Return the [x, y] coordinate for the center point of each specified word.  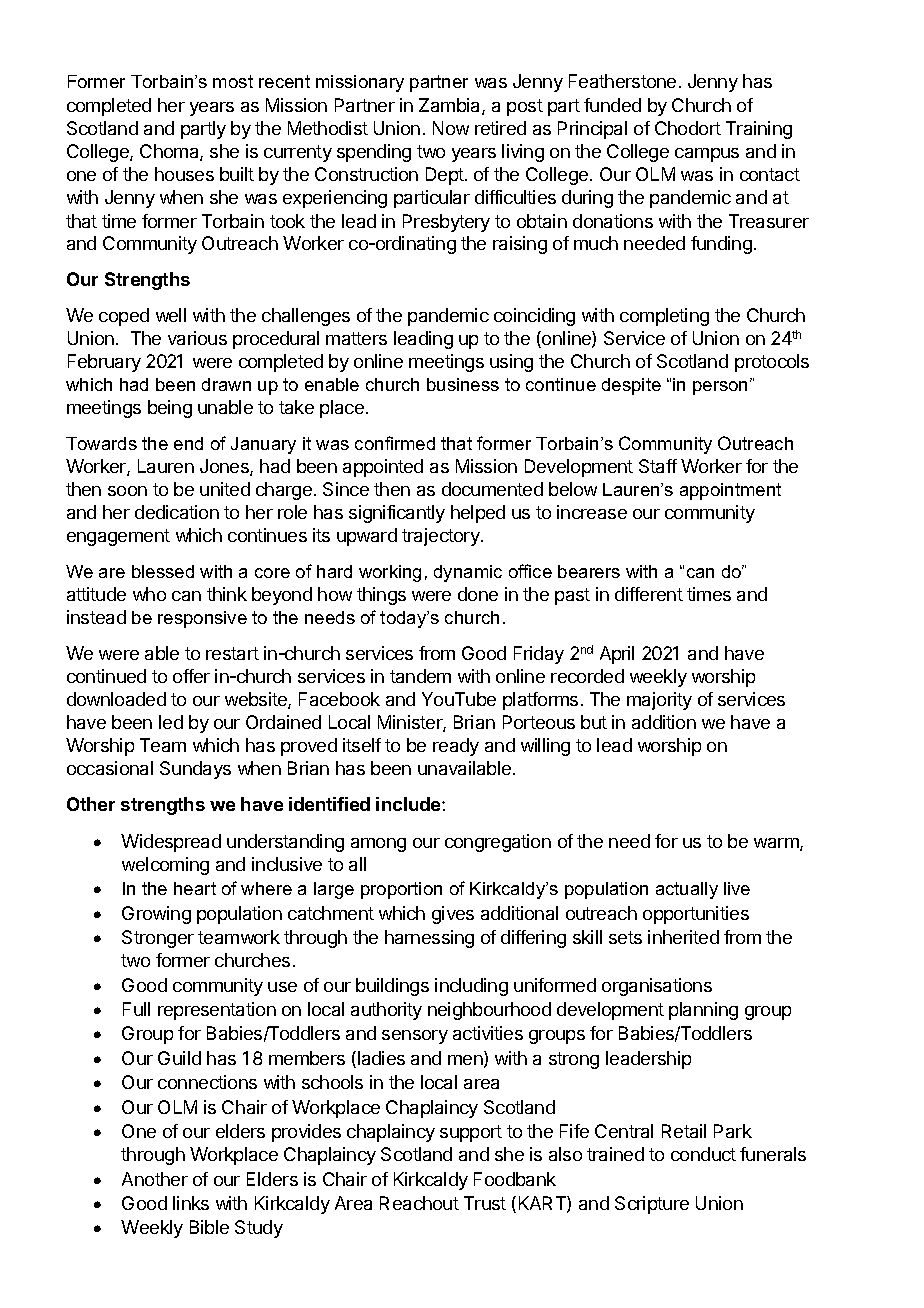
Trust [485, 1203]
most [233, 81]
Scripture [652, 1205]
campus [707, 155]
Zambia [451, 106]
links [191, 1203]
